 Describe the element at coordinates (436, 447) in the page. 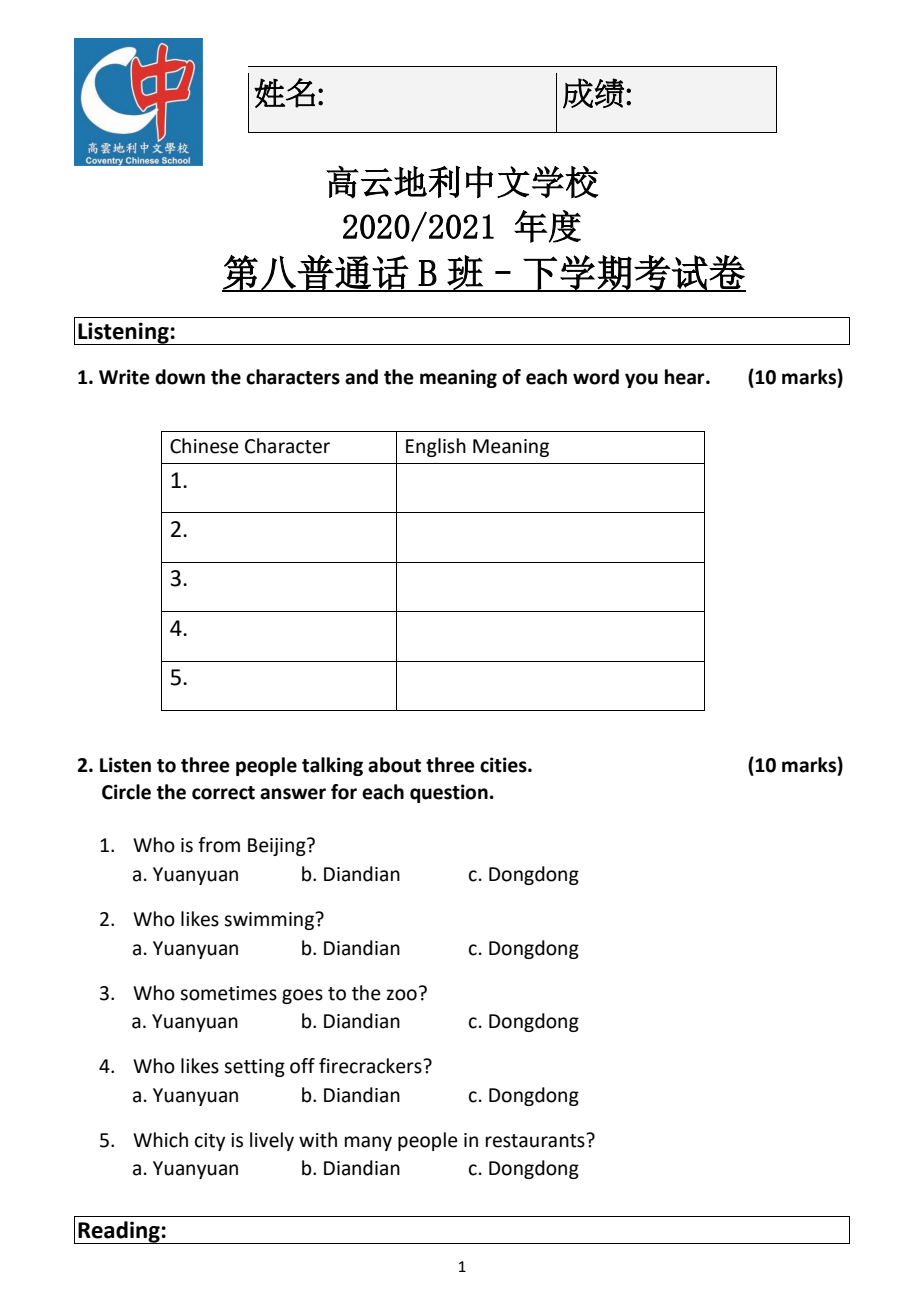

I see `English` at that location.
